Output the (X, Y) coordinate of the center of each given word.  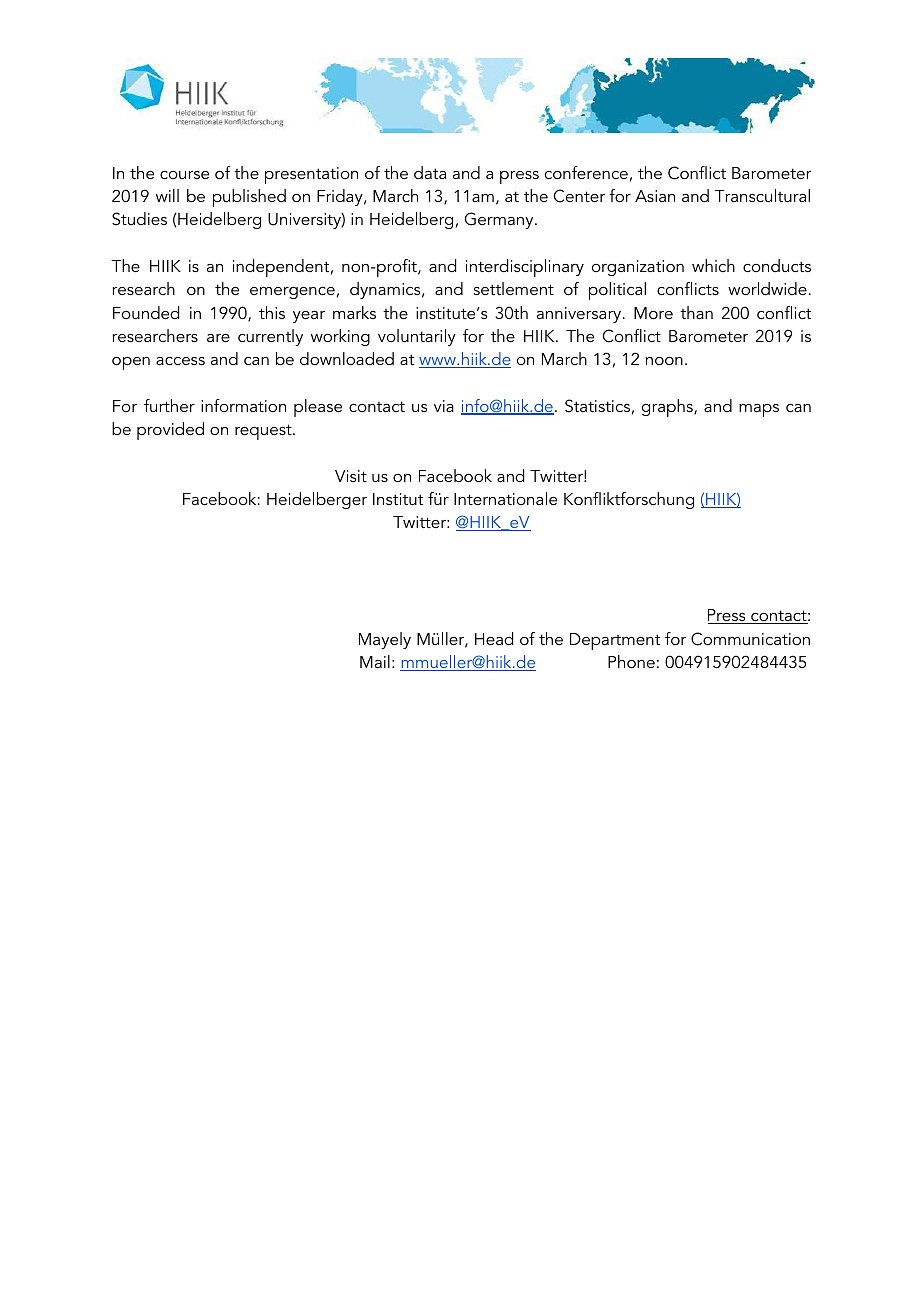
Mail (375, 661)
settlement (514, 288)
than (696, 312)
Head (494, 638)
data (430, 172)
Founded (146, 312)
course (184, 175)
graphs (668, 408)
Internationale (505, 498)
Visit (351, 476)
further (169, 405)
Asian (655, 196)
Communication (750, 639)
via (444, 406)
